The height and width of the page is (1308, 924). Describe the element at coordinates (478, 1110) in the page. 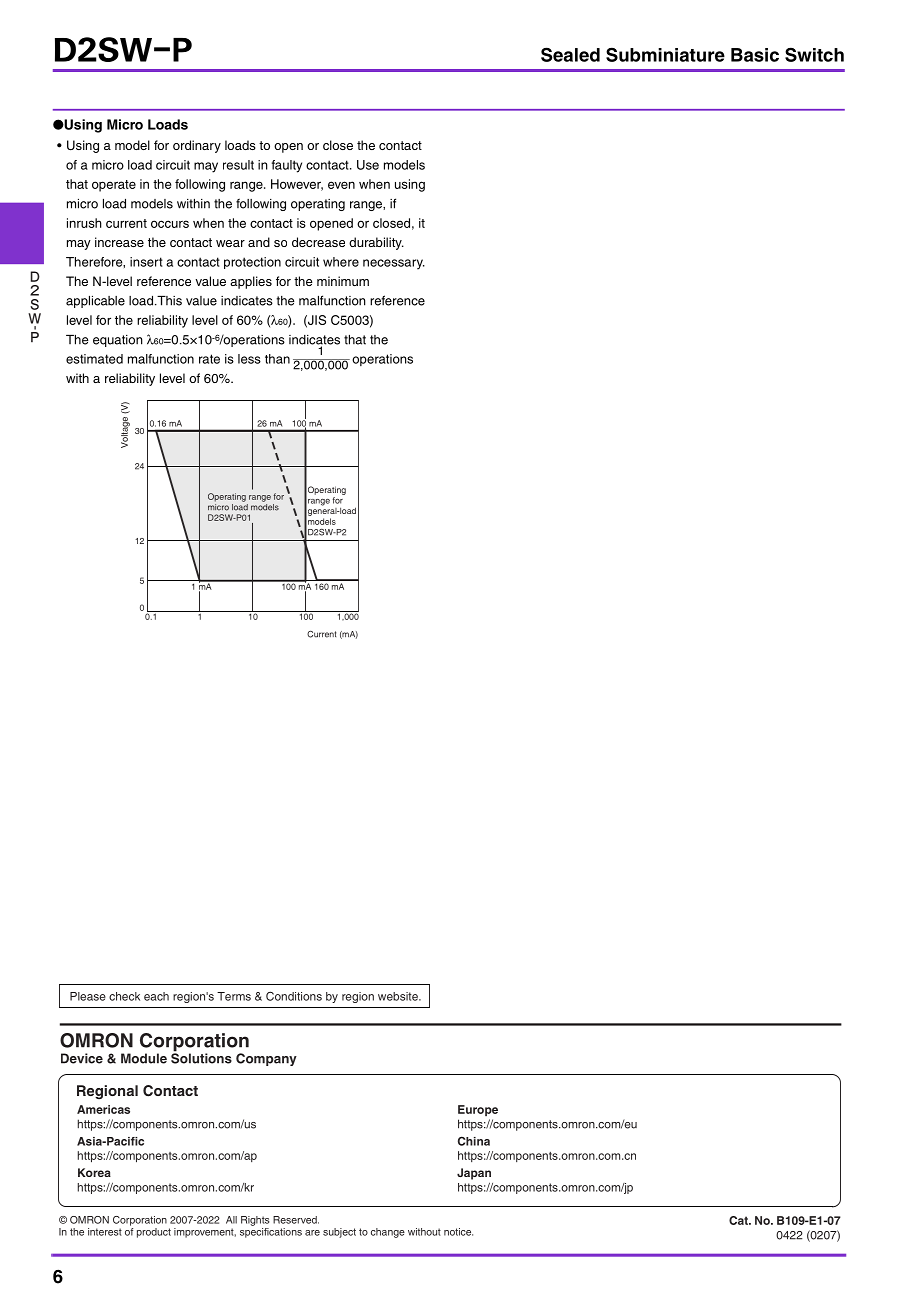

I see `Europe` at that location.
